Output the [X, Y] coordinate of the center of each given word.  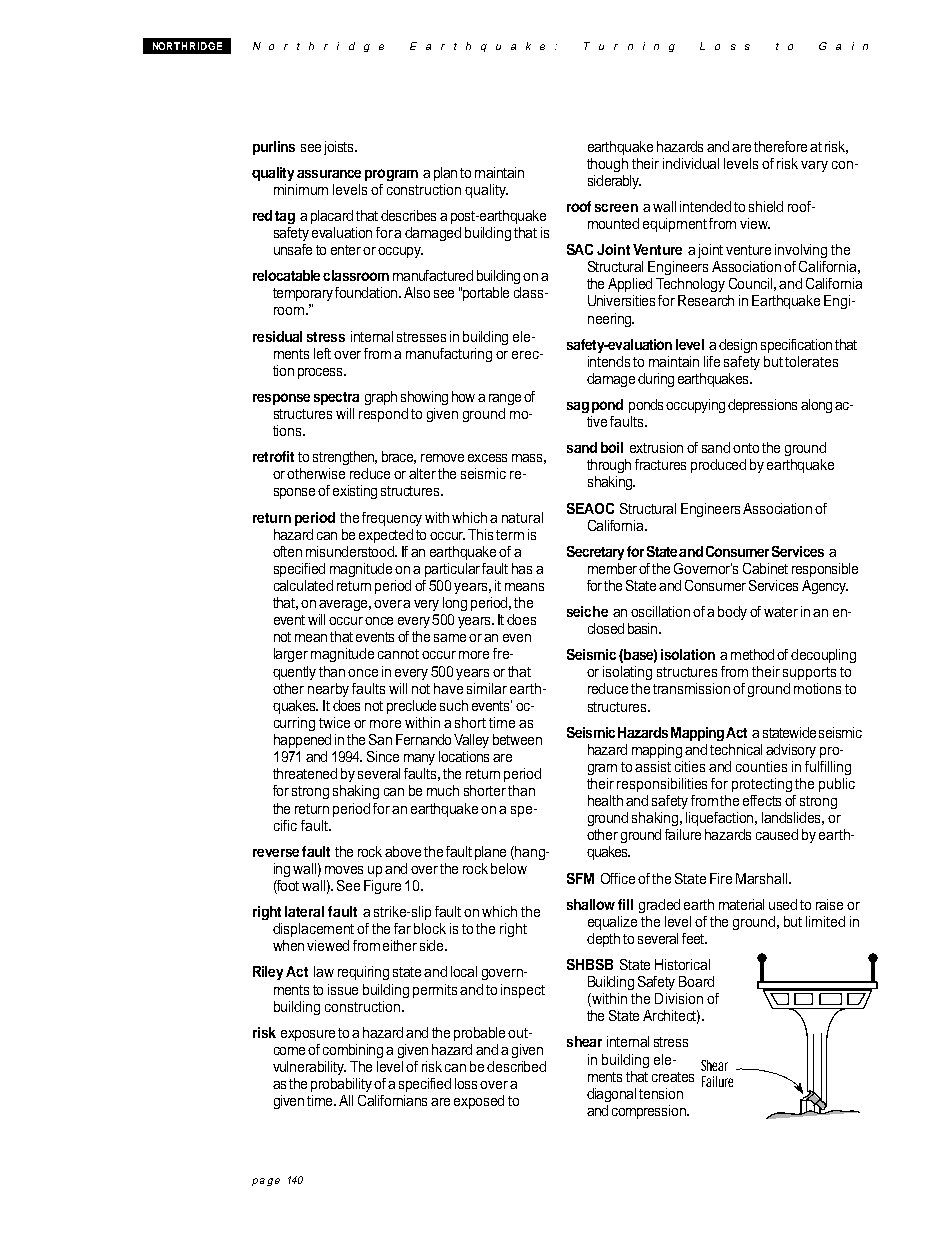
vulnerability [309, 1068]
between [517, 739]
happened [302, 741]
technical [736, 749]
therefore [782, 146]
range [505, 399]
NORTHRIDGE [187, 46]
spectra [336, 398]
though [607, 165]
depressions [762, 406]
